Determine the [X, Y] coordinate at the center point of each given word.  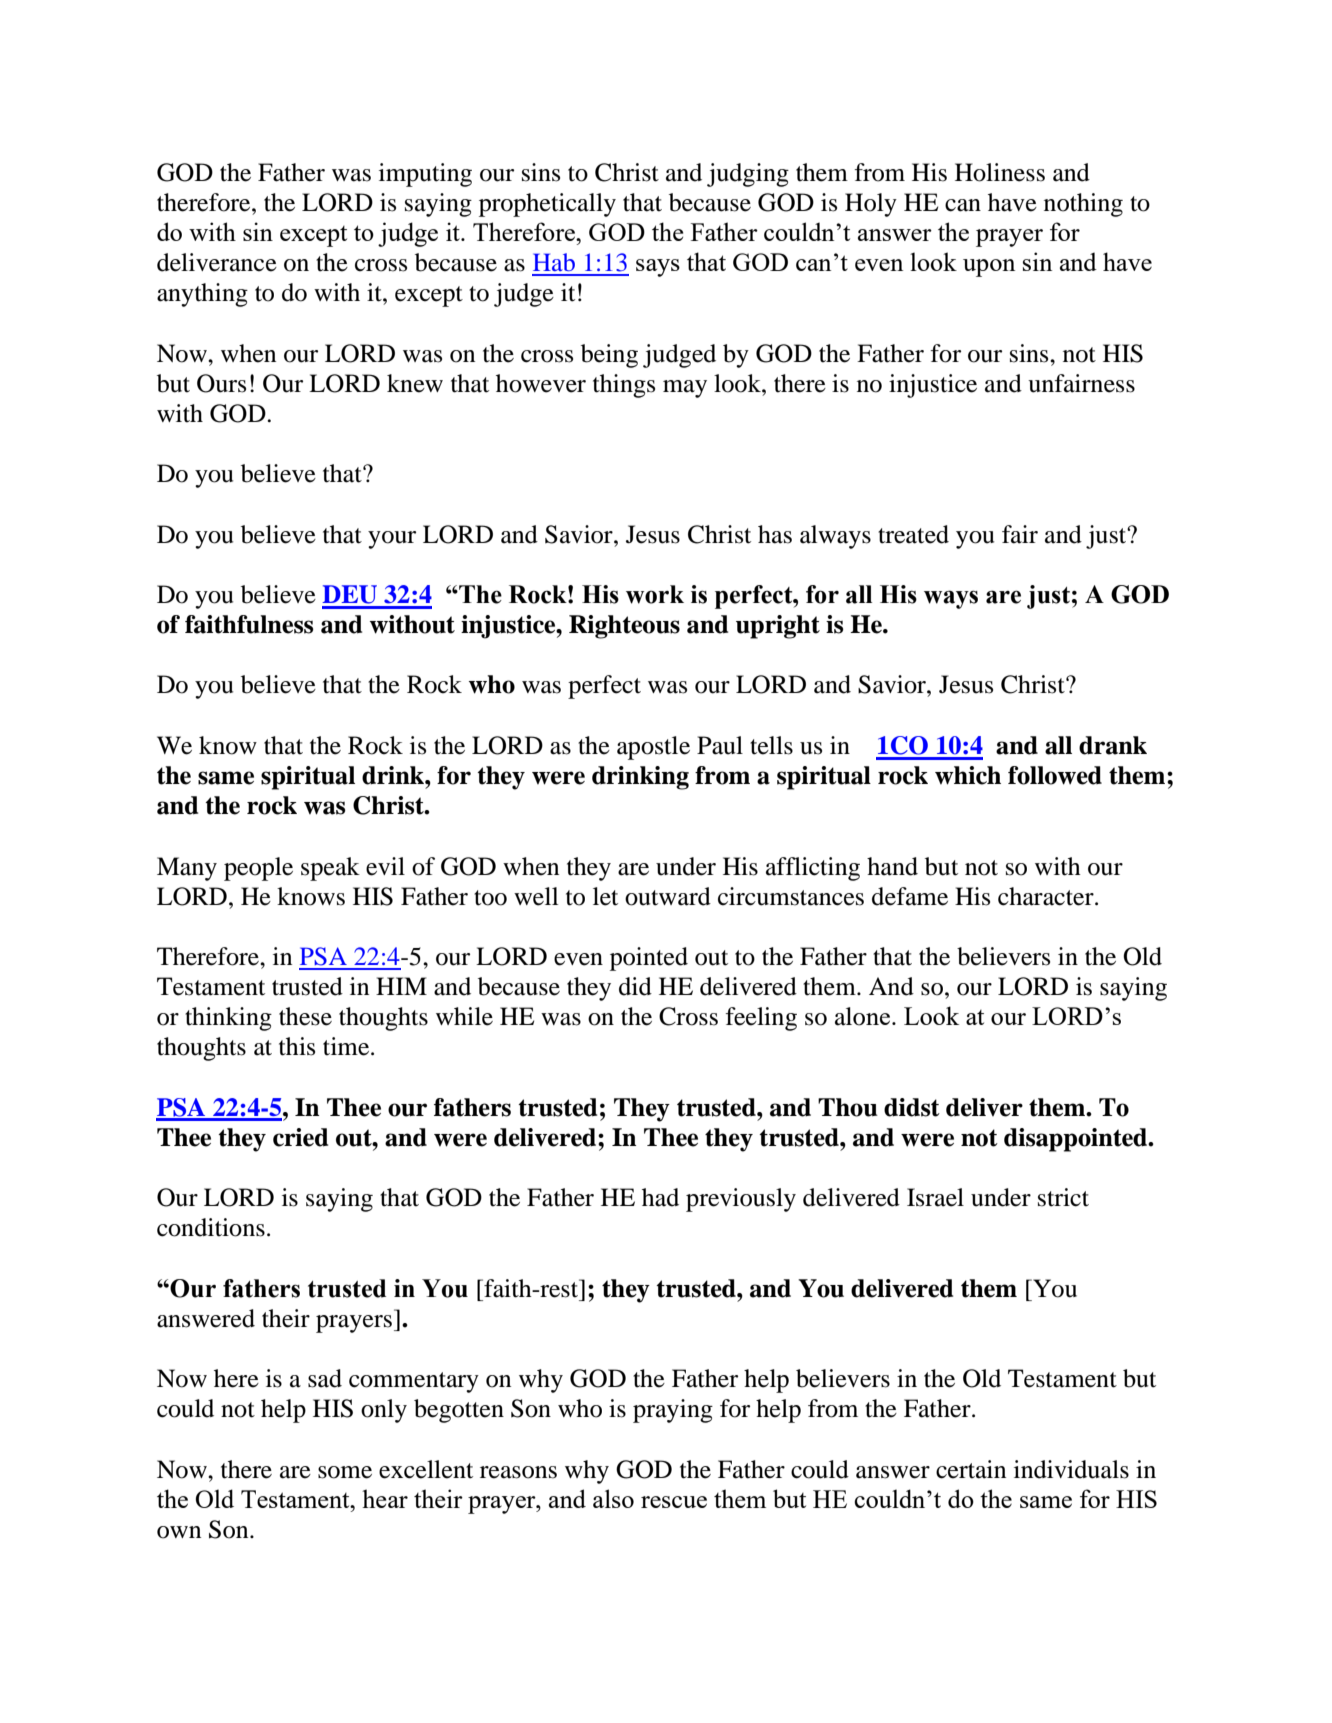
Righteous [624, 627]
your [392, 540]
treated [913, 534]
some [345, 1472]
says [658, 268]
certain [971, 1469]
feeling [761, 1019]
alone [864, 1016]
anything [202, 295]
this [297, 1046]
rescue [674, 1502]
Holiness [1000, 172]
